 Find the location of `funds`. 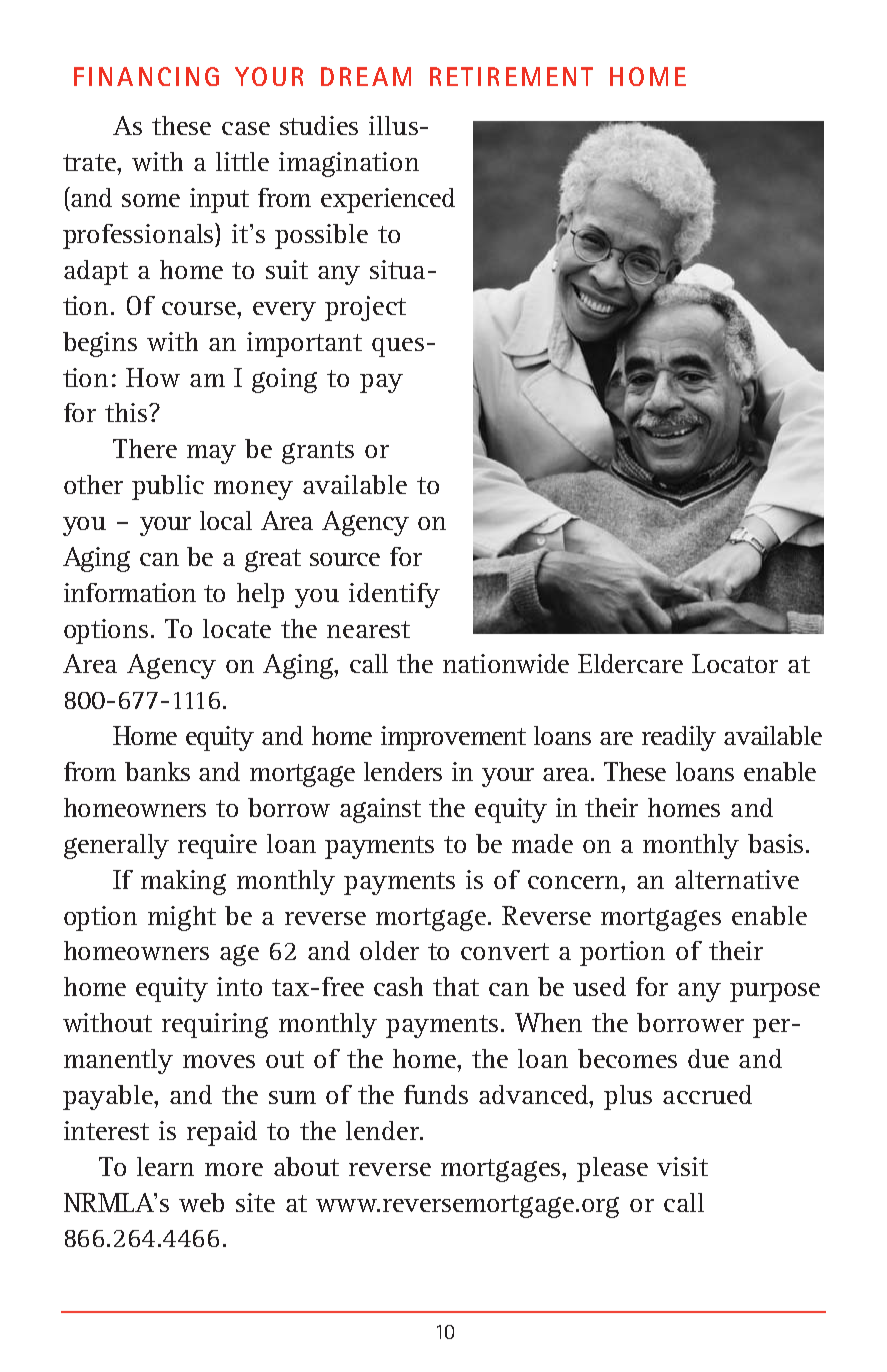

funds is located at coordinates (436, 1094).
